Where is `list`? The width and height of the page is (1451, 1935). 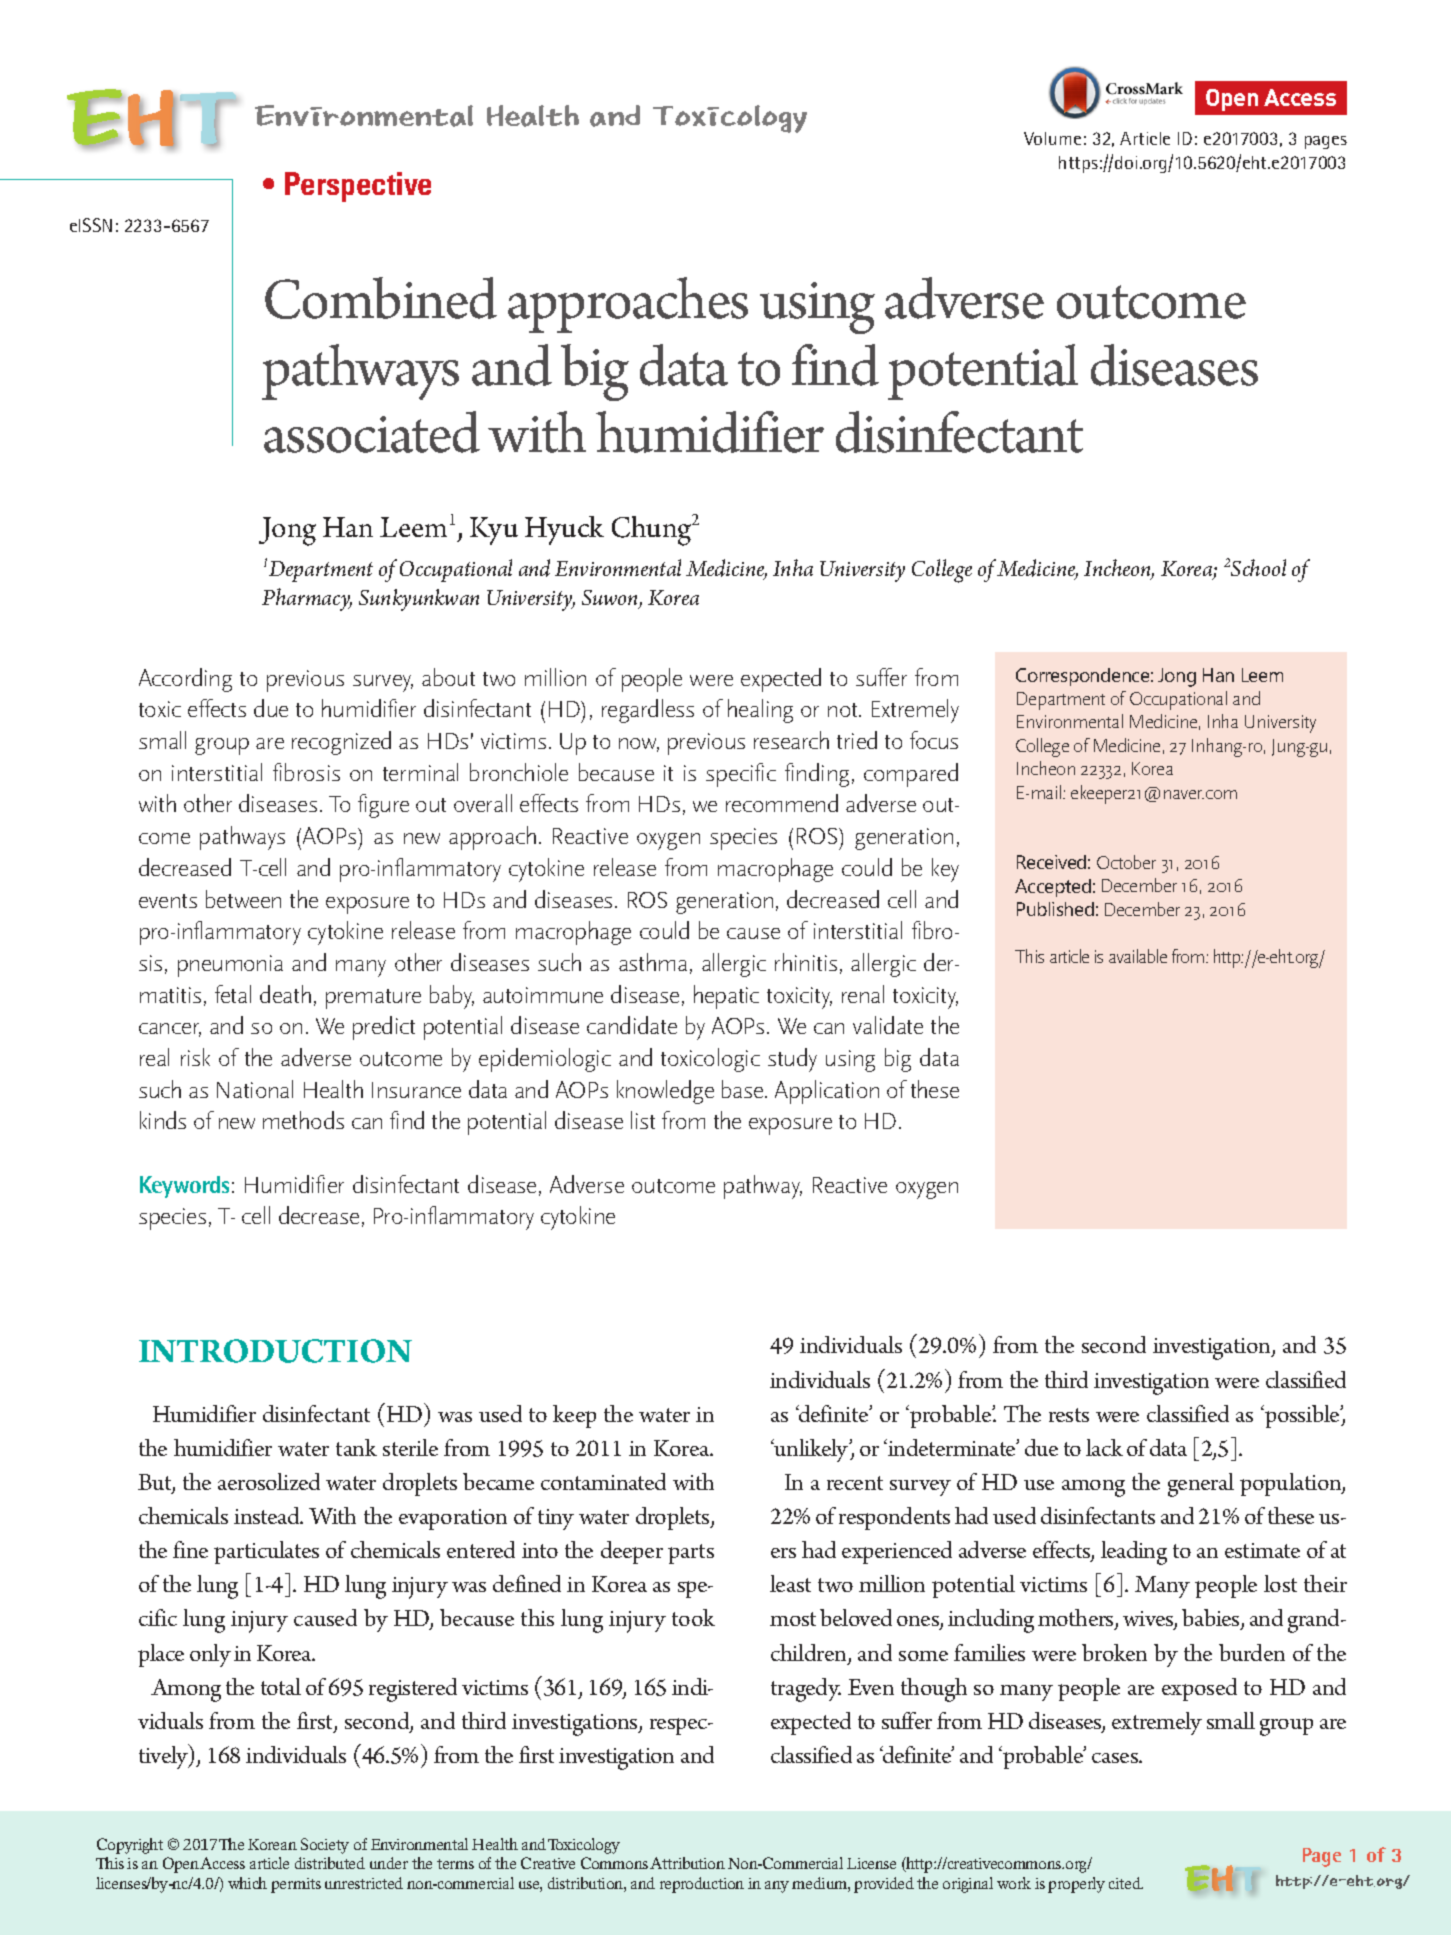
list is located at coordinates (643, 1120).
